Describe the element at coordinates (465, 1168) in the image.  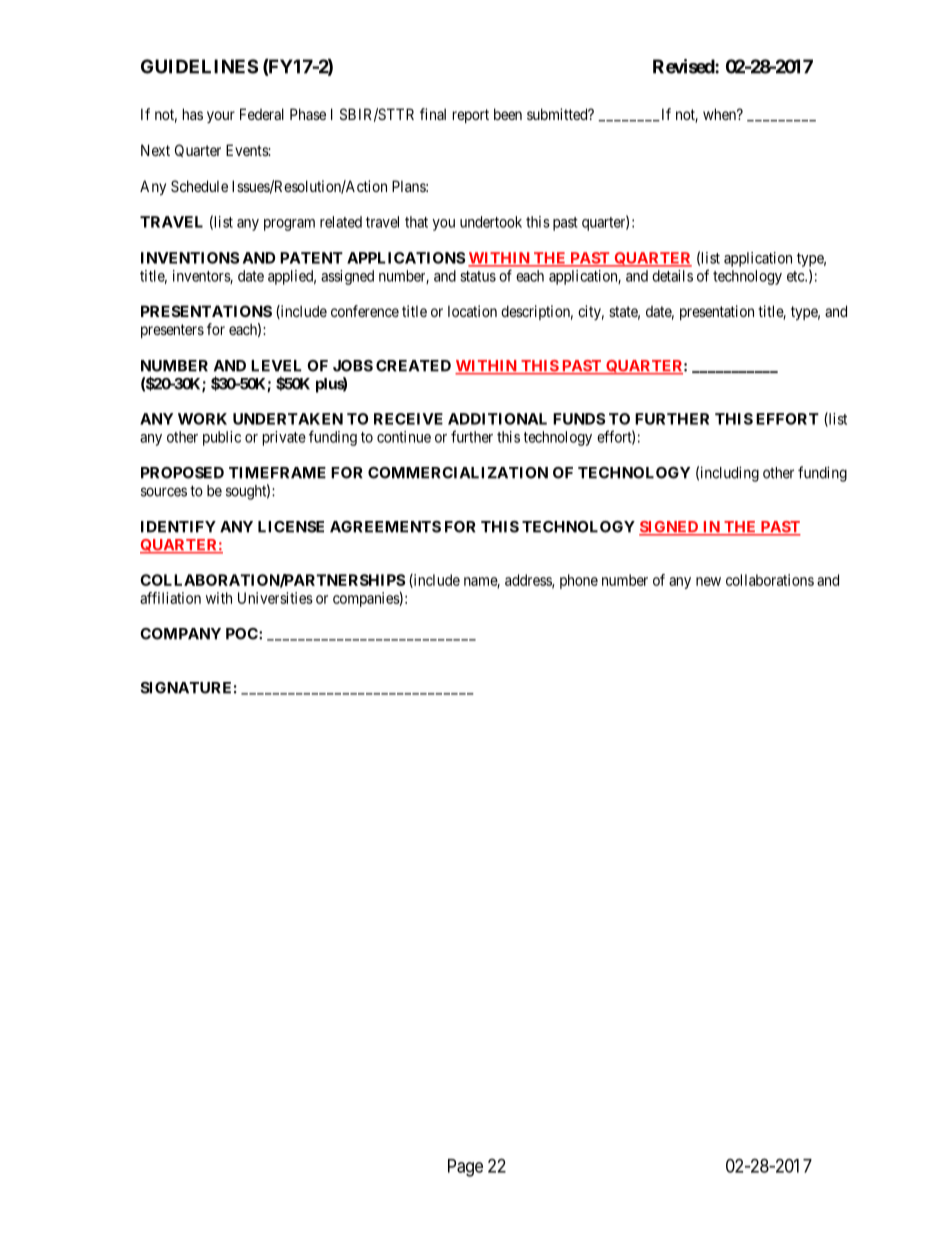
I see `Page` at that location.
